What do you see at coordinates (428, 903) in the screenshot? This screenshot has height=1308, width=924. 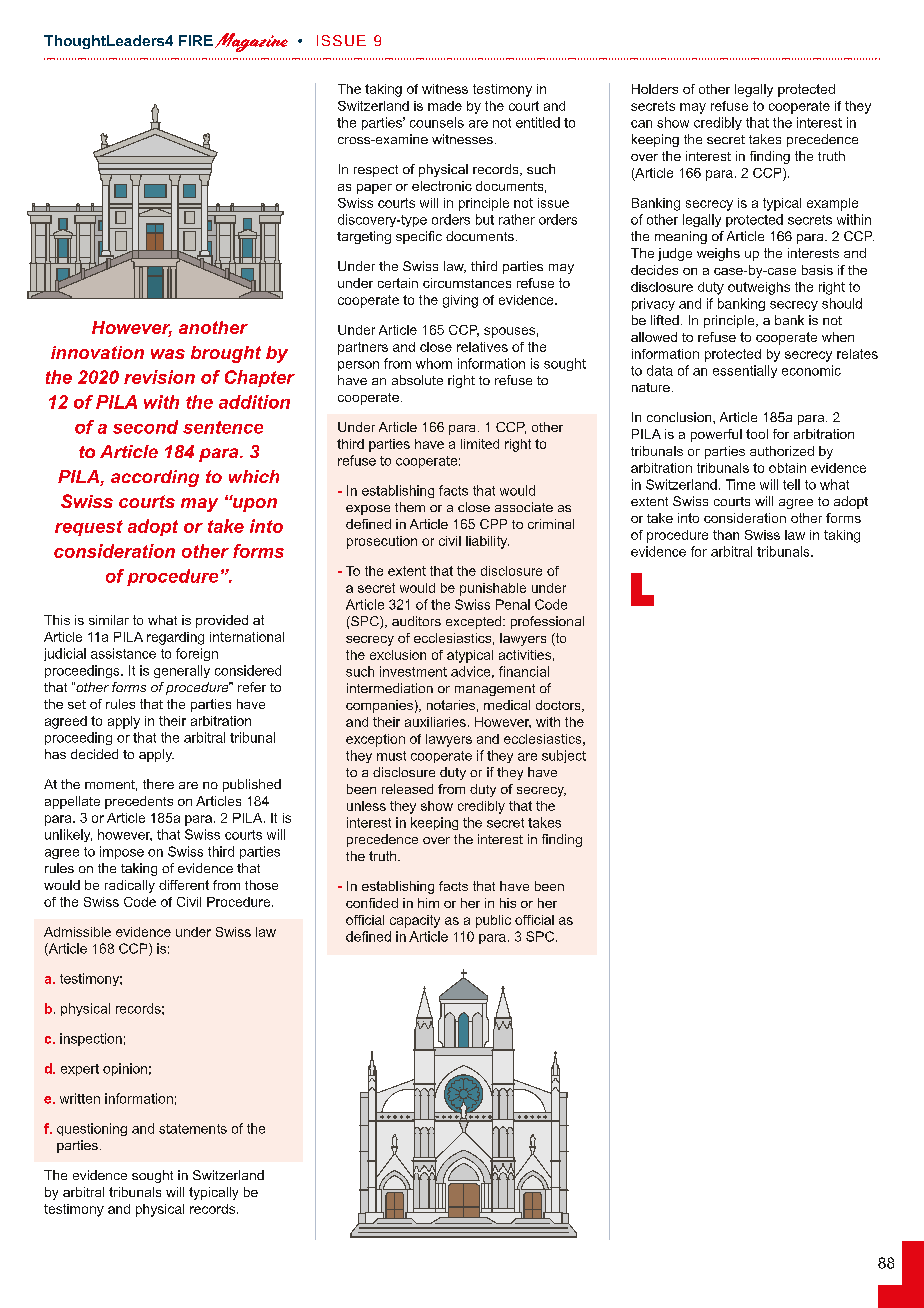 I see `him` at bounding box center [428, 903].
